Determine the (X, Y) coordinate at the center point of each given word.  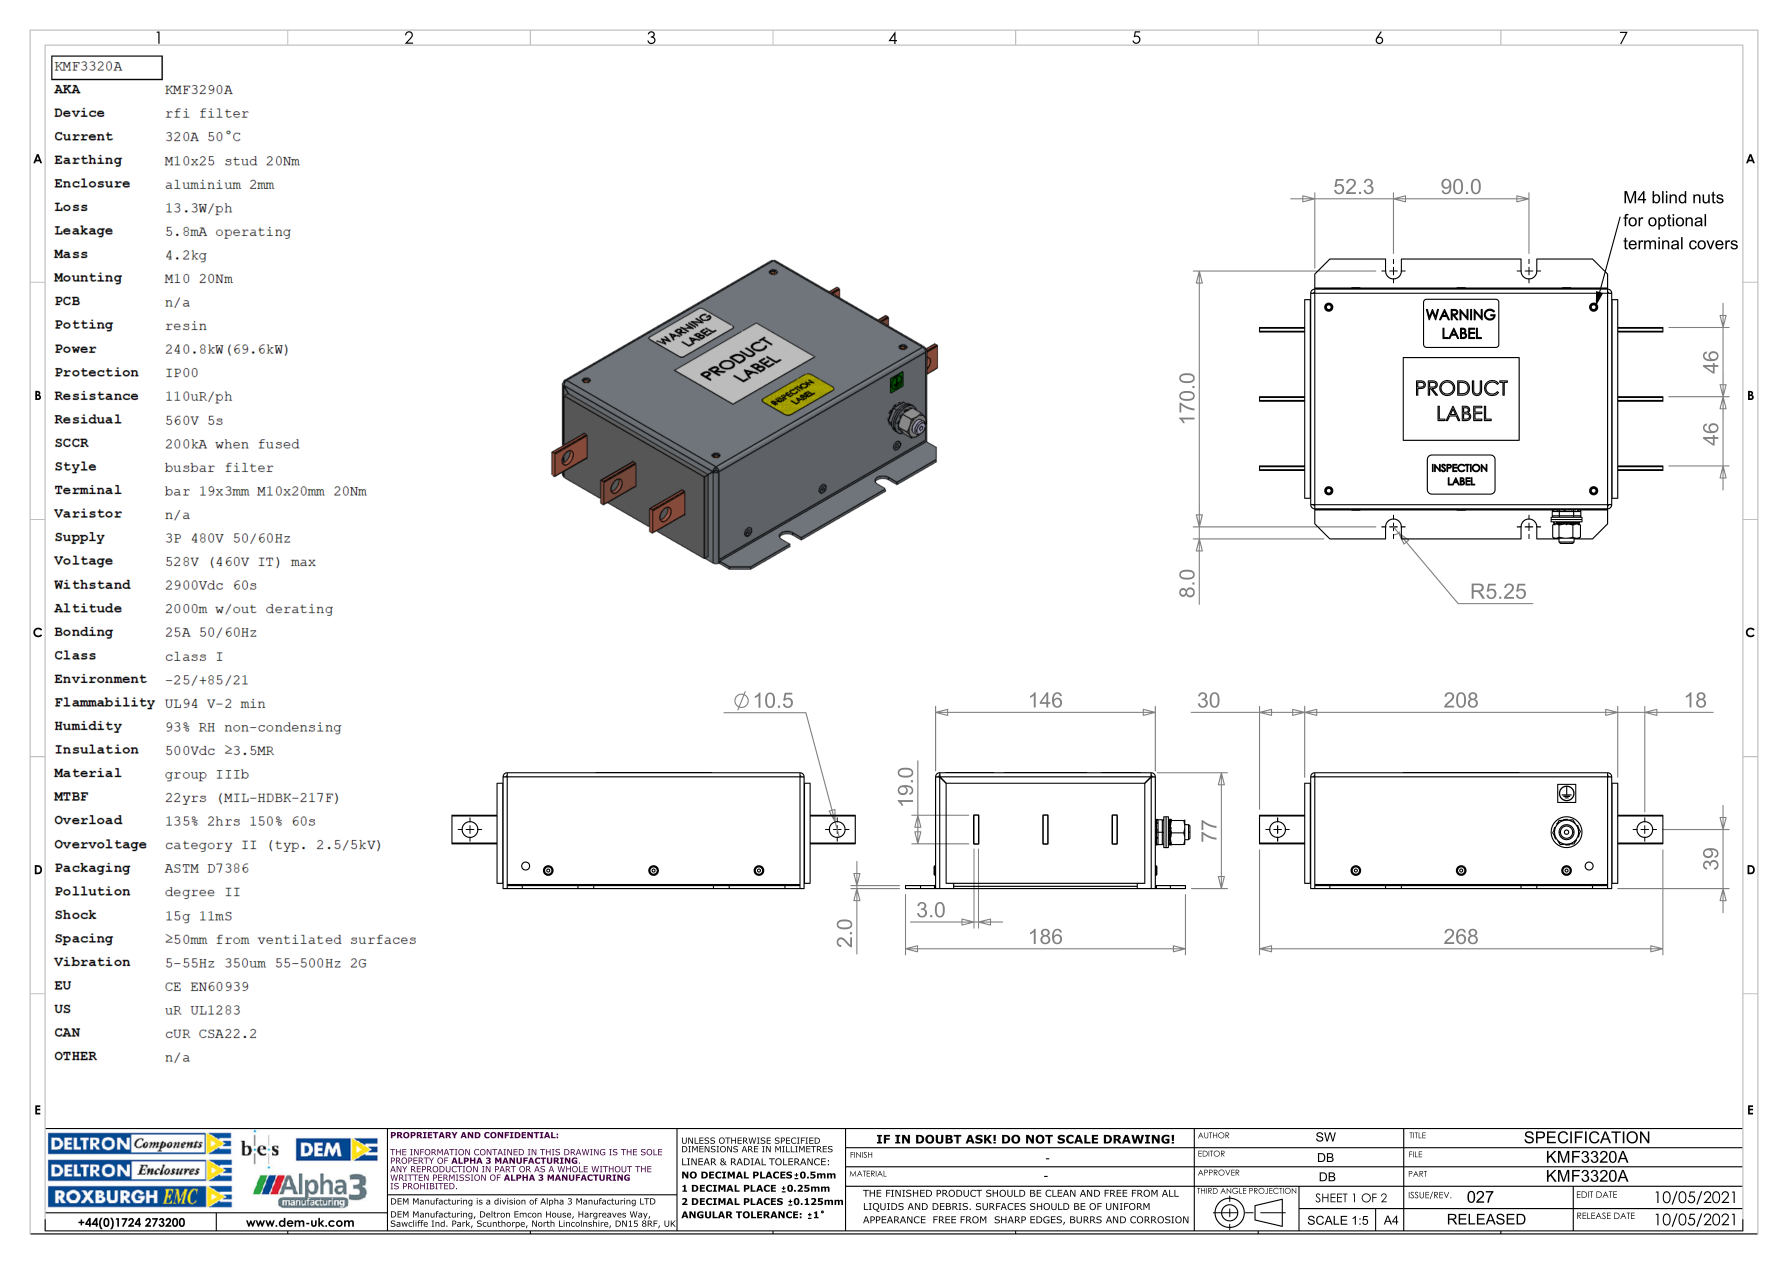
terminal (1653, 243)
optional (1677, 222)
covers (1713, 245)
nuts (1708, 197)
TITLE (1417, 1135)
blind (1669, 197)
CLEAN (1060, 1193)
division (510, 1201)
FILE (1415, 1154)
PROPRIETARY (424, 1135)
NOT (1039, 1139)
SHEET (1331, 1198)
